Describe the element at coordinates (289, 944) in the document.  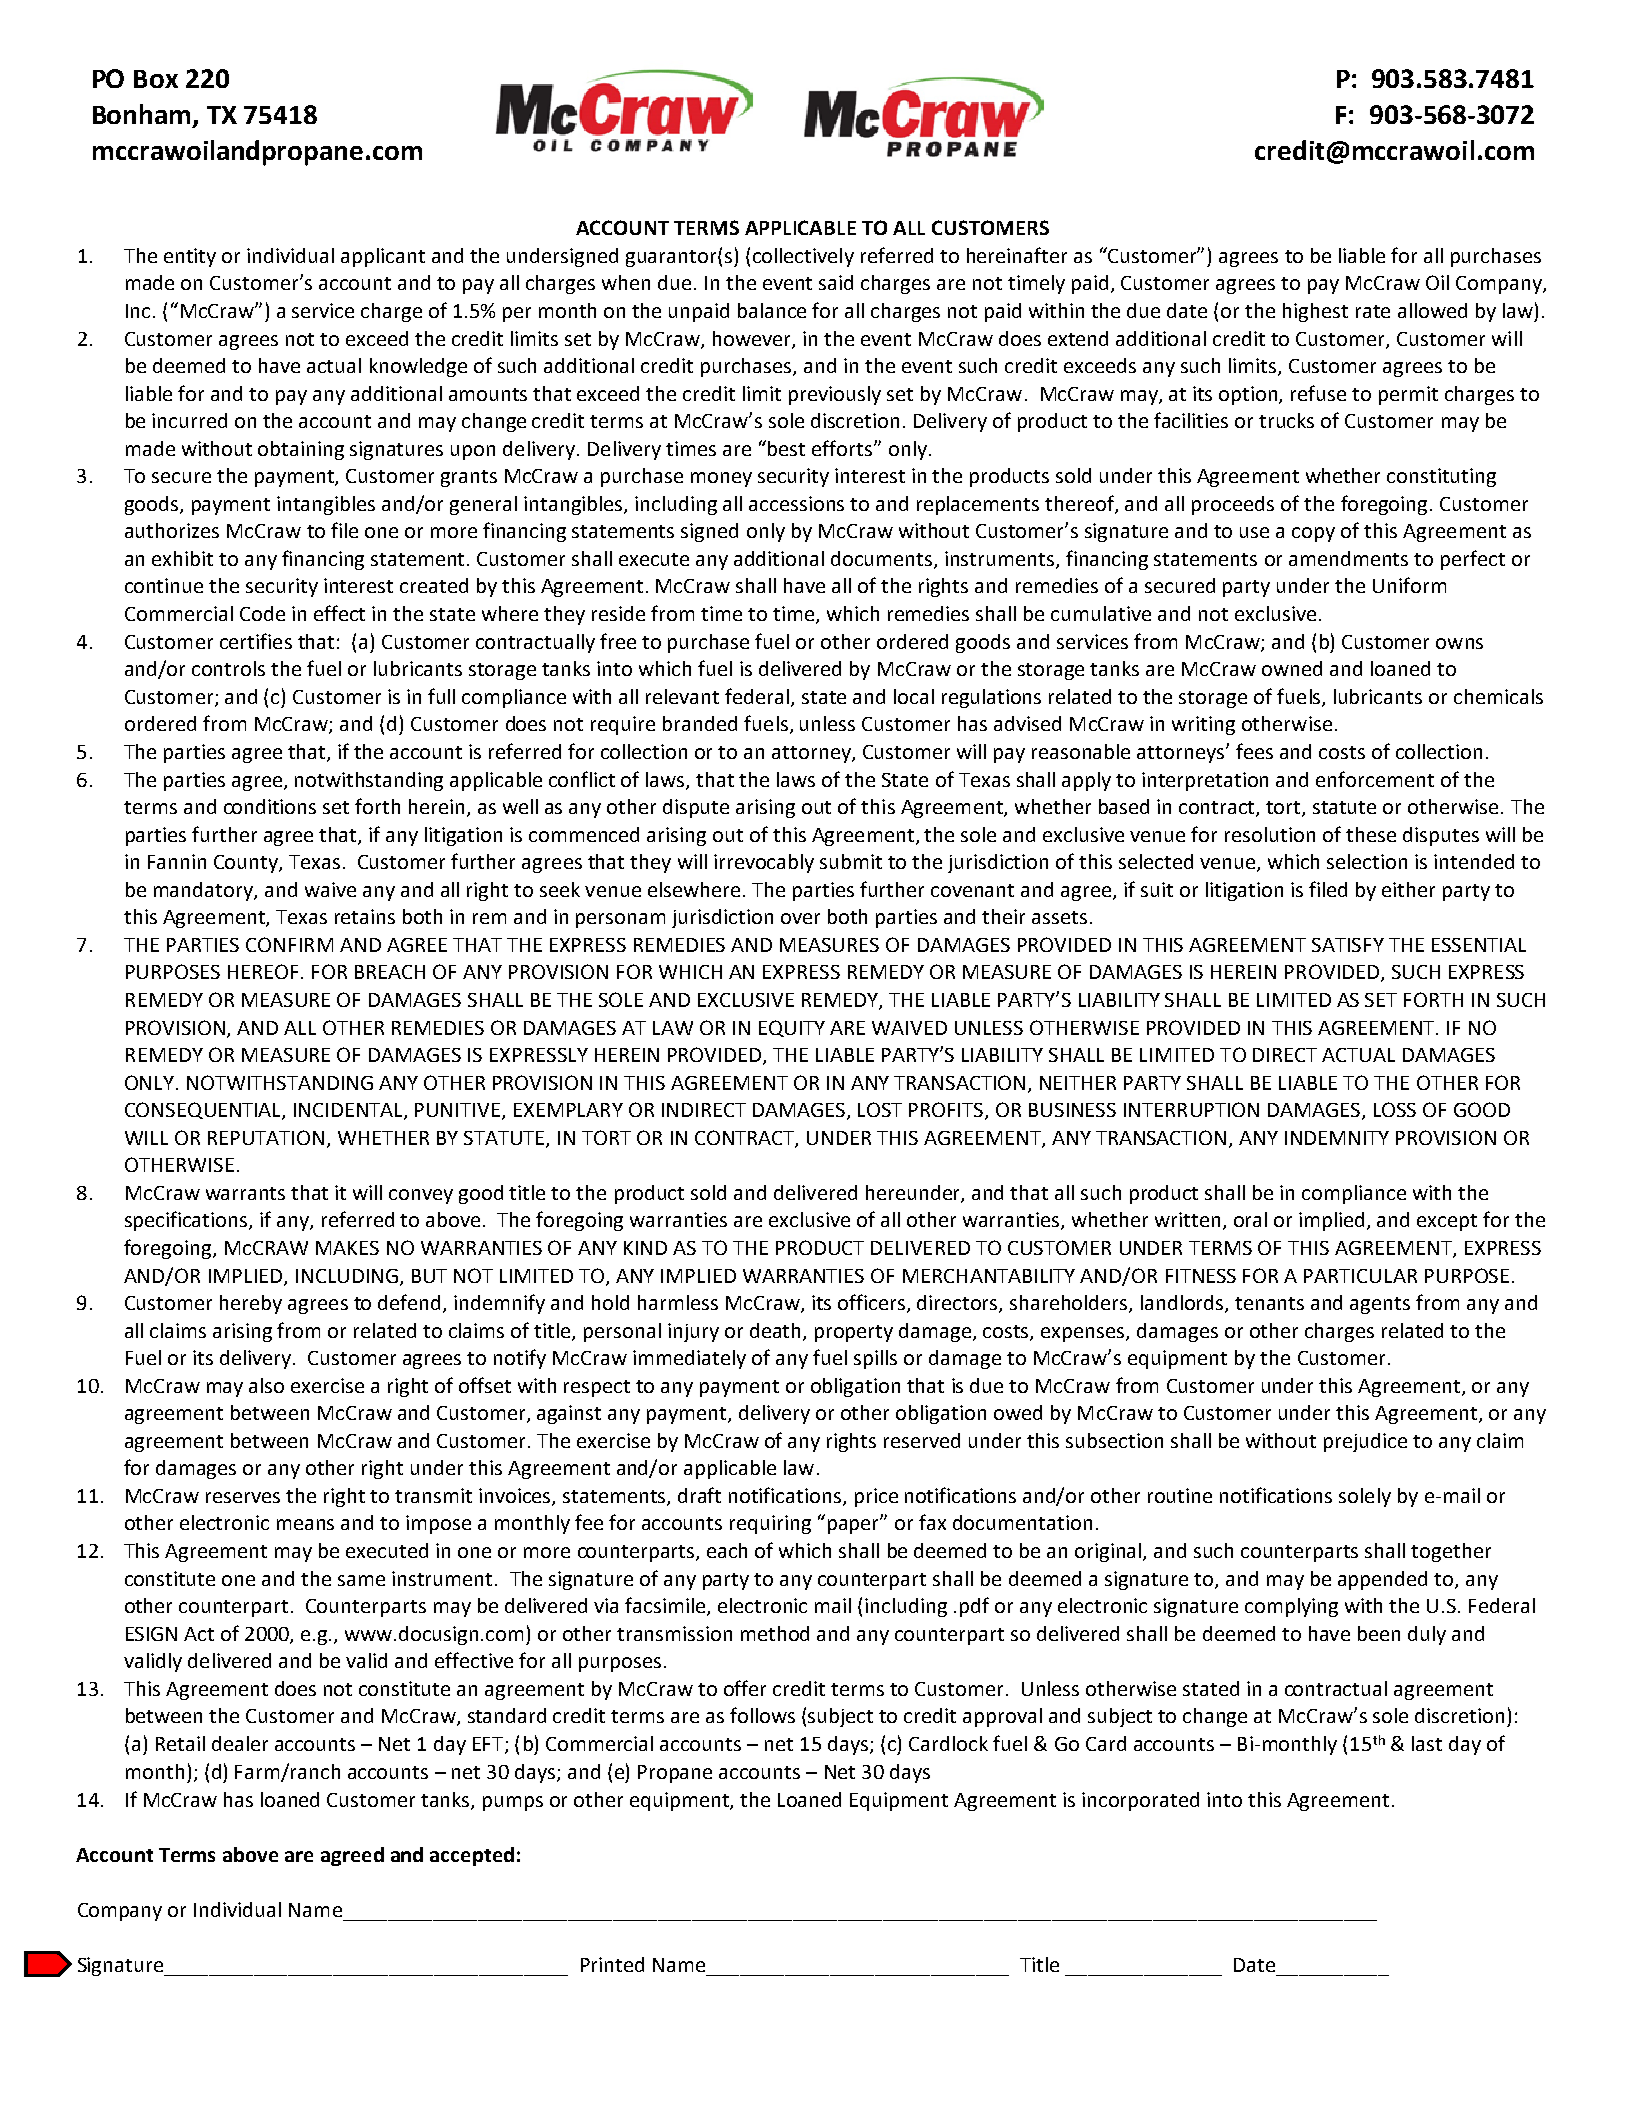
I see `CONFIRM` at that location.
